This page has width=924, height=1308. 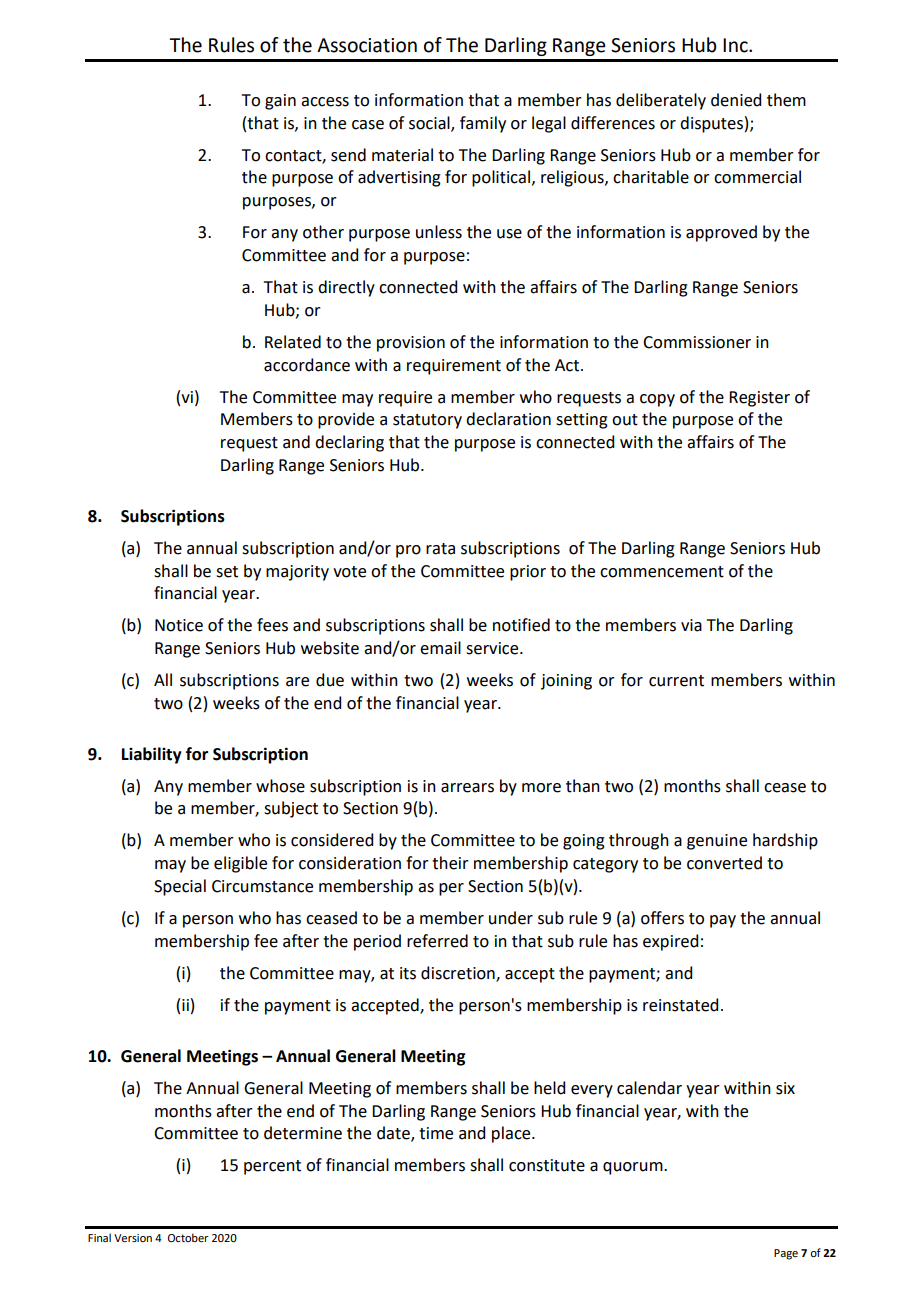 I want to click on Special, so click(x=180, y=887).
